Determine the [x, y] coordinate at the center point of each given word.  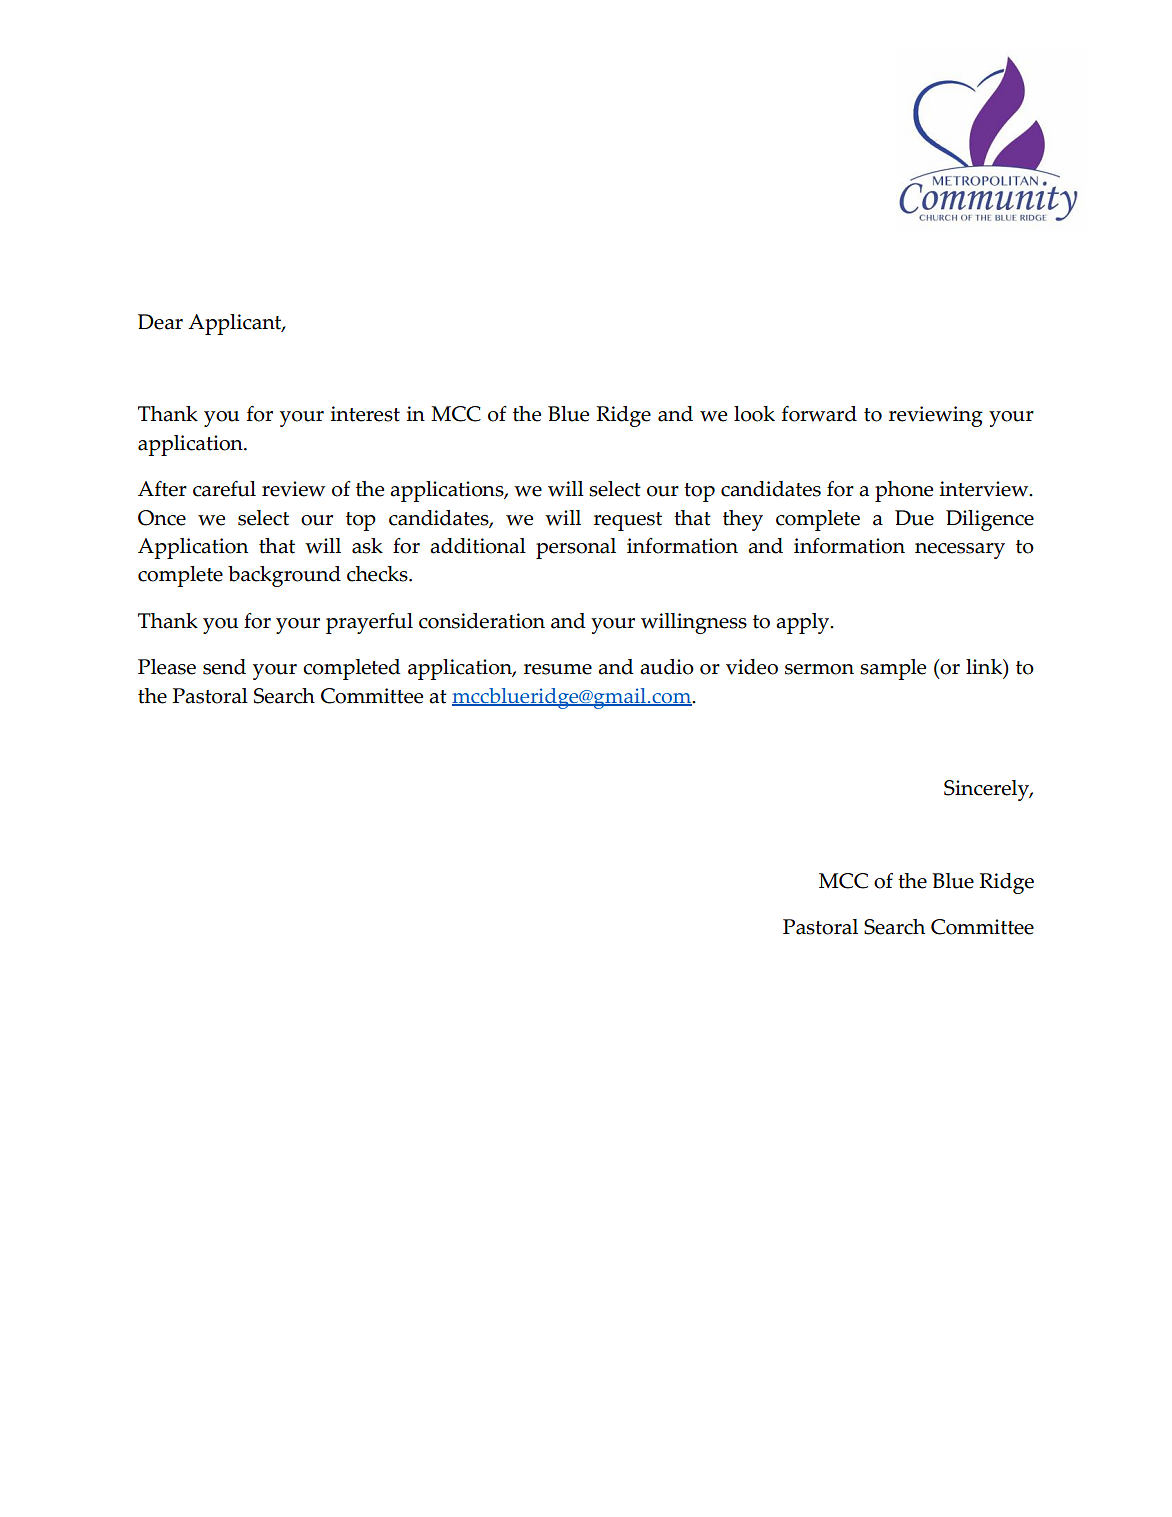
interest [365, 414]
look [754, 414]
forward [819, 414]
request [628, 521]
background [284, 576]
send [224, 667]
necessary [960, 551]
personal [576, 548]
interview [985, 489]
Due [914, 518]
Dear [160, 322]
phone [904, 491]
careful [224, 489]
